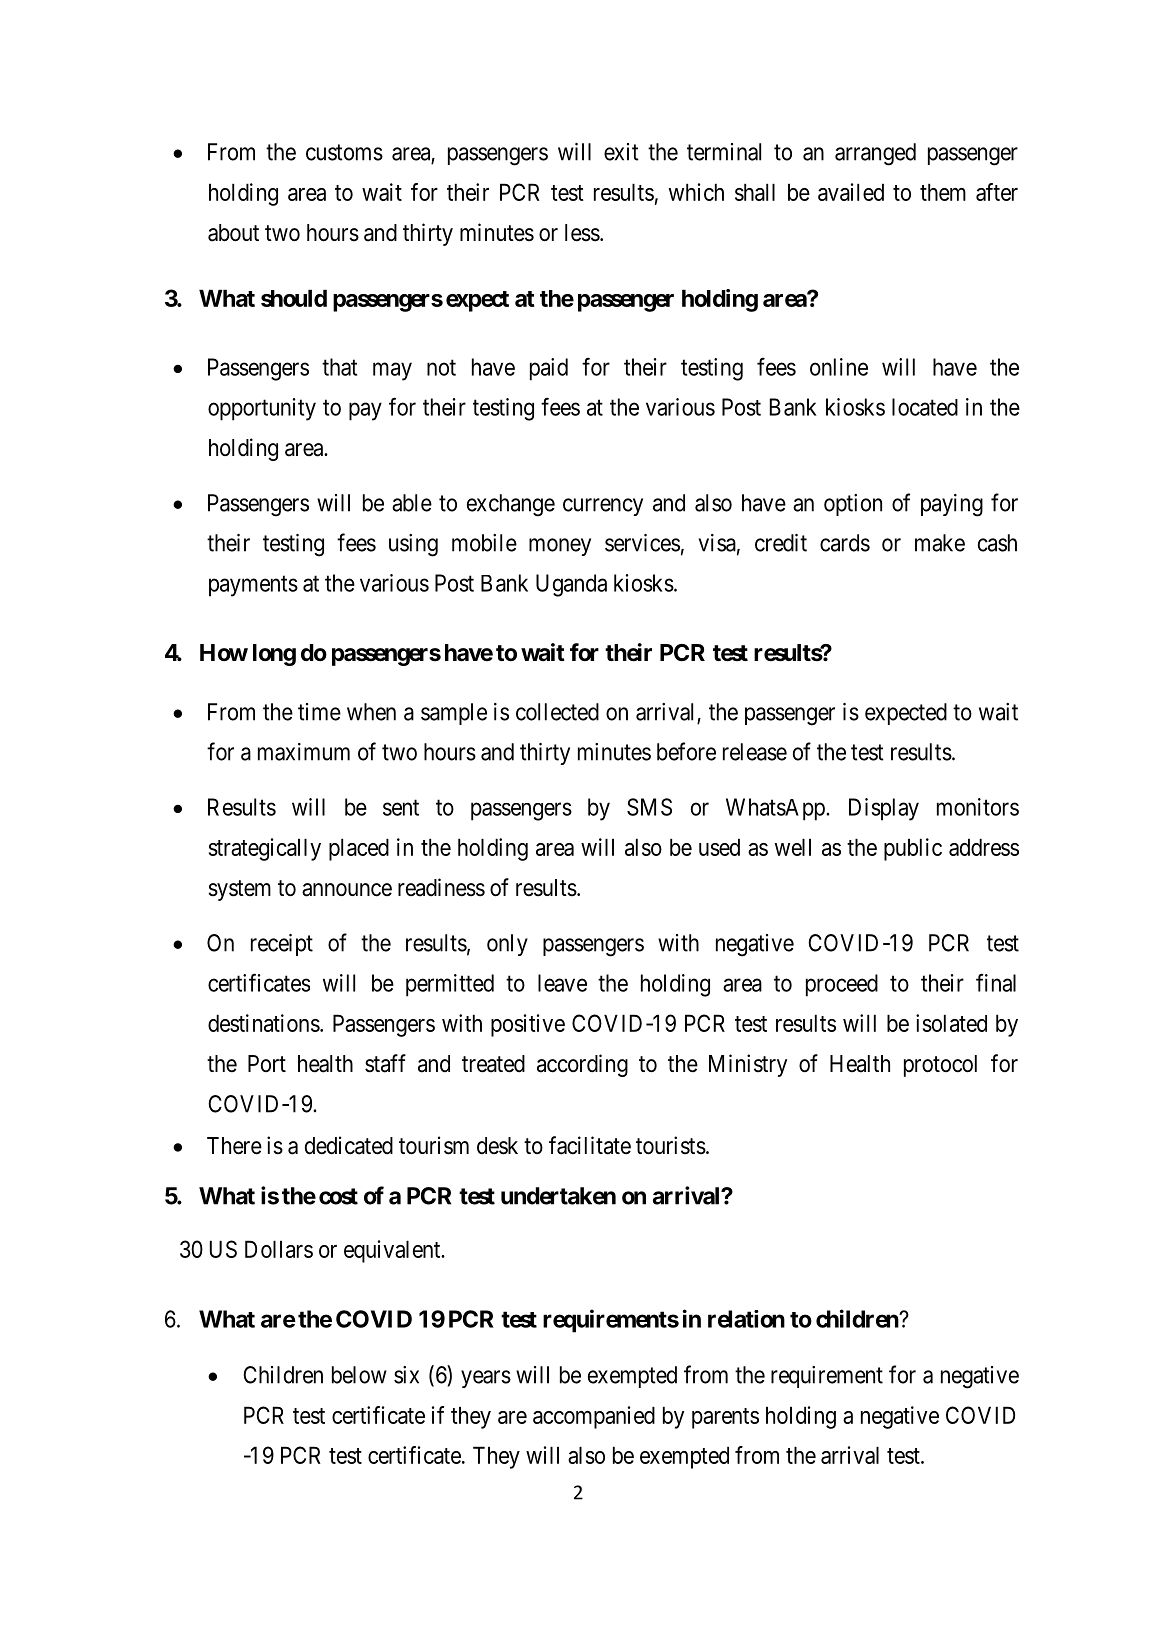 The width and height of the image is (1156, 1635). What do you see at coordinates (253, 586) in the image?
I see `payments` at bounding box center [253, 586].
